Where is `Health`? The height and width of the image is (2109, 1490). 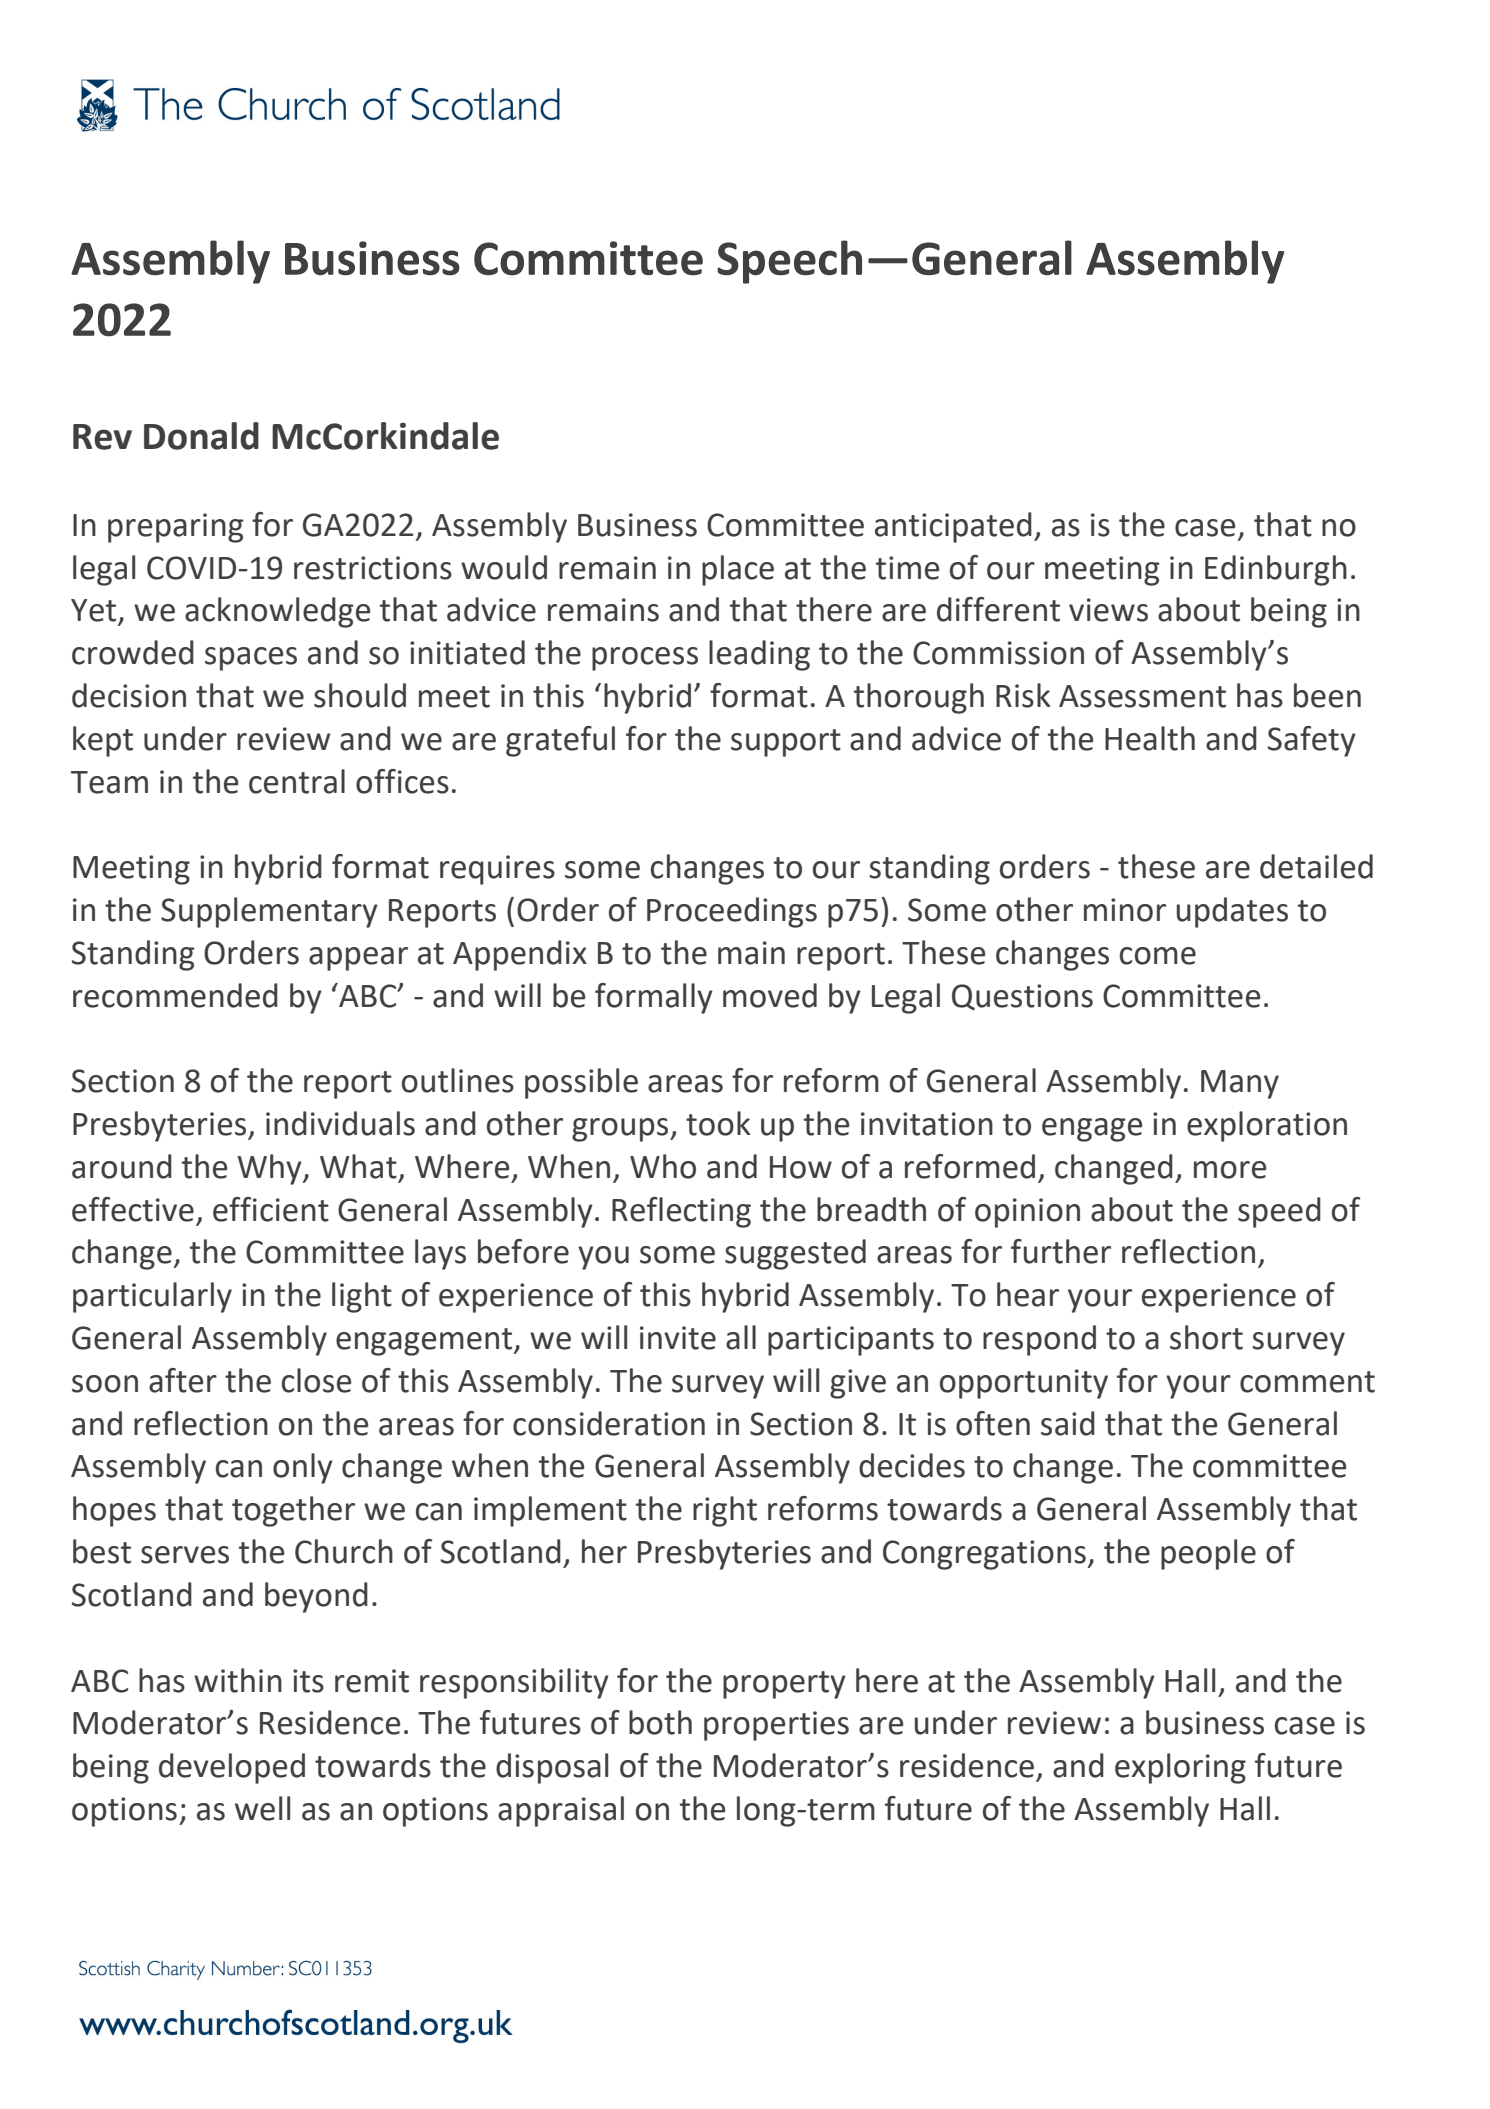
Health is located at coordinates (1150, 738).
